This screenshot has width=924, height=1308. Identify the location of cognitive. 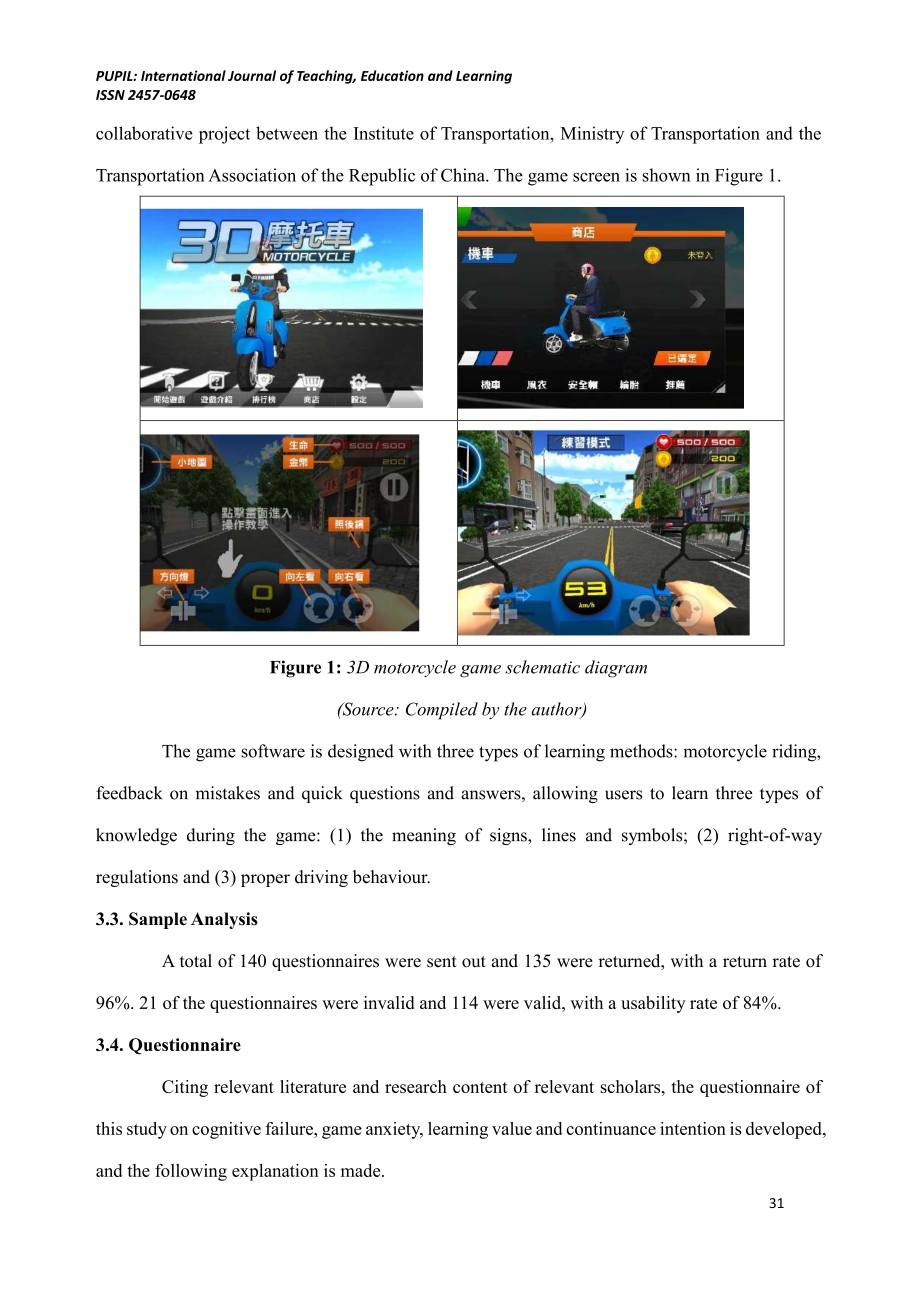
(226, 1130).
